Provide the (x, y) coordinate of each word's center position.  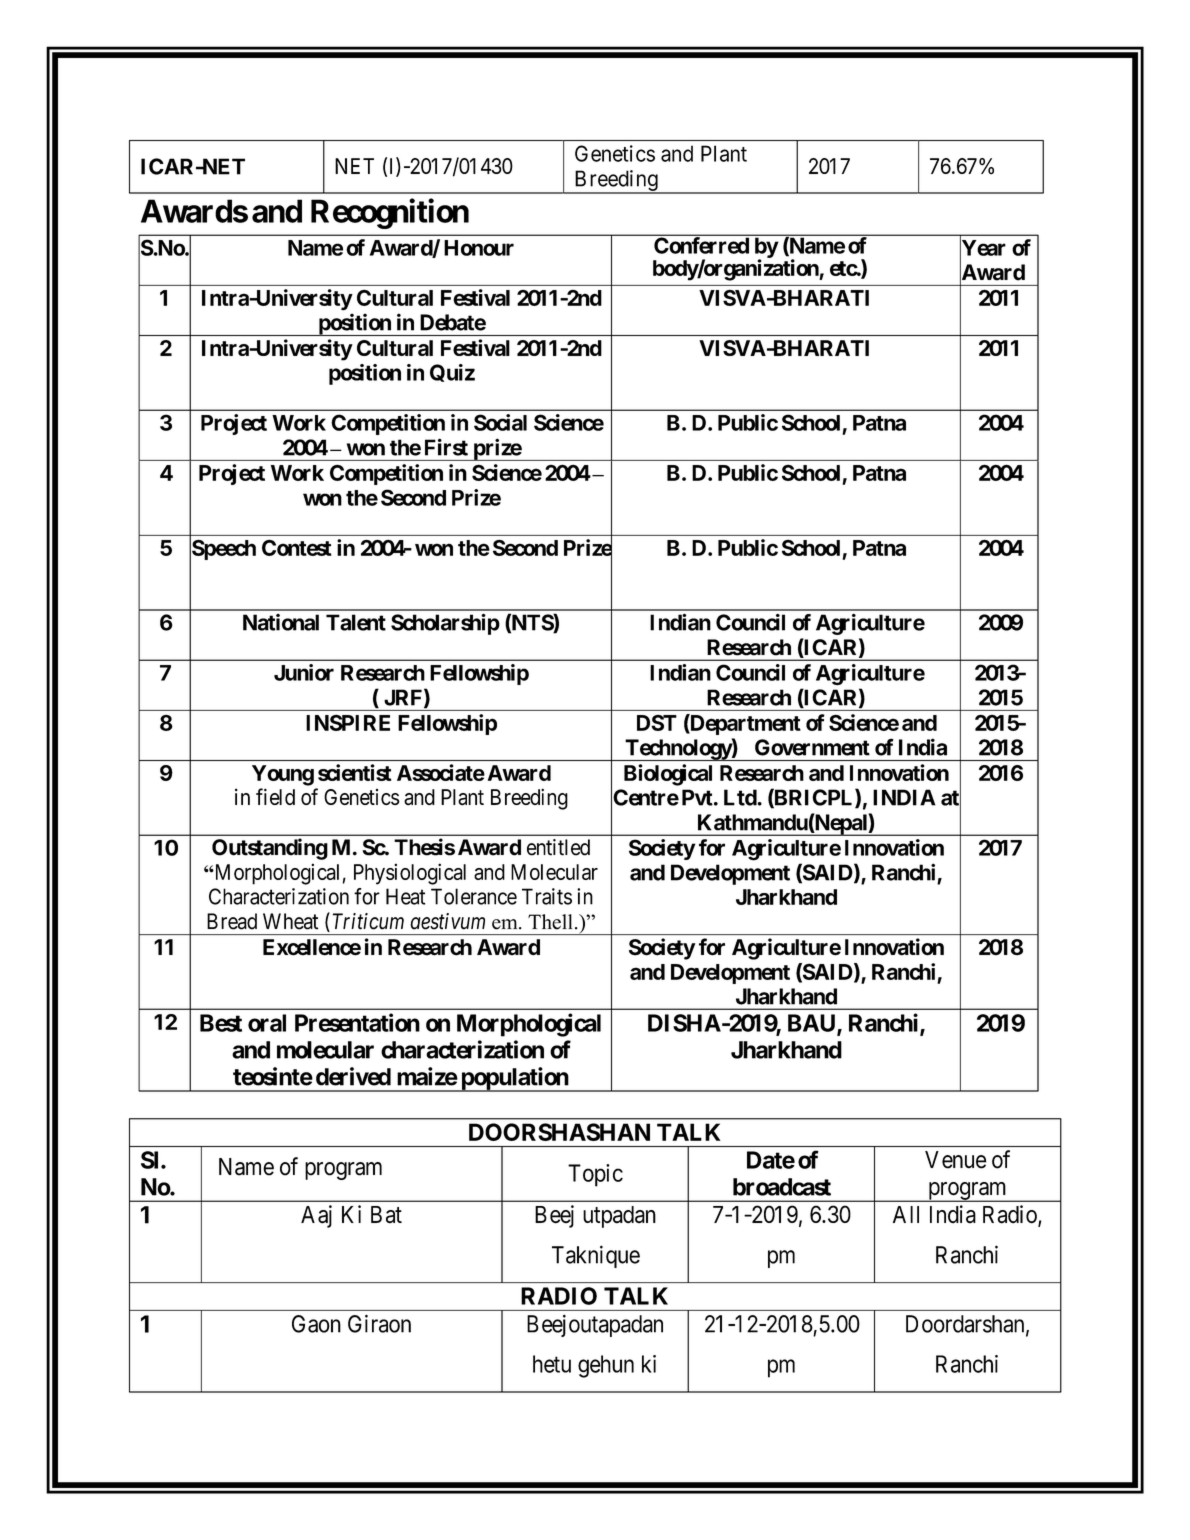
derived (353, 1076)
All (906, 1214)
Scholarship (445, 624)
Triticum (368, 921)
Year (983, 248)
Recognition (390, 213)
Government (812, 747)
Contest (297, 547)
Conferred (701, 245)
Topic (595, 1175)
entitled (558, 847)
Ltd (740, 797)
